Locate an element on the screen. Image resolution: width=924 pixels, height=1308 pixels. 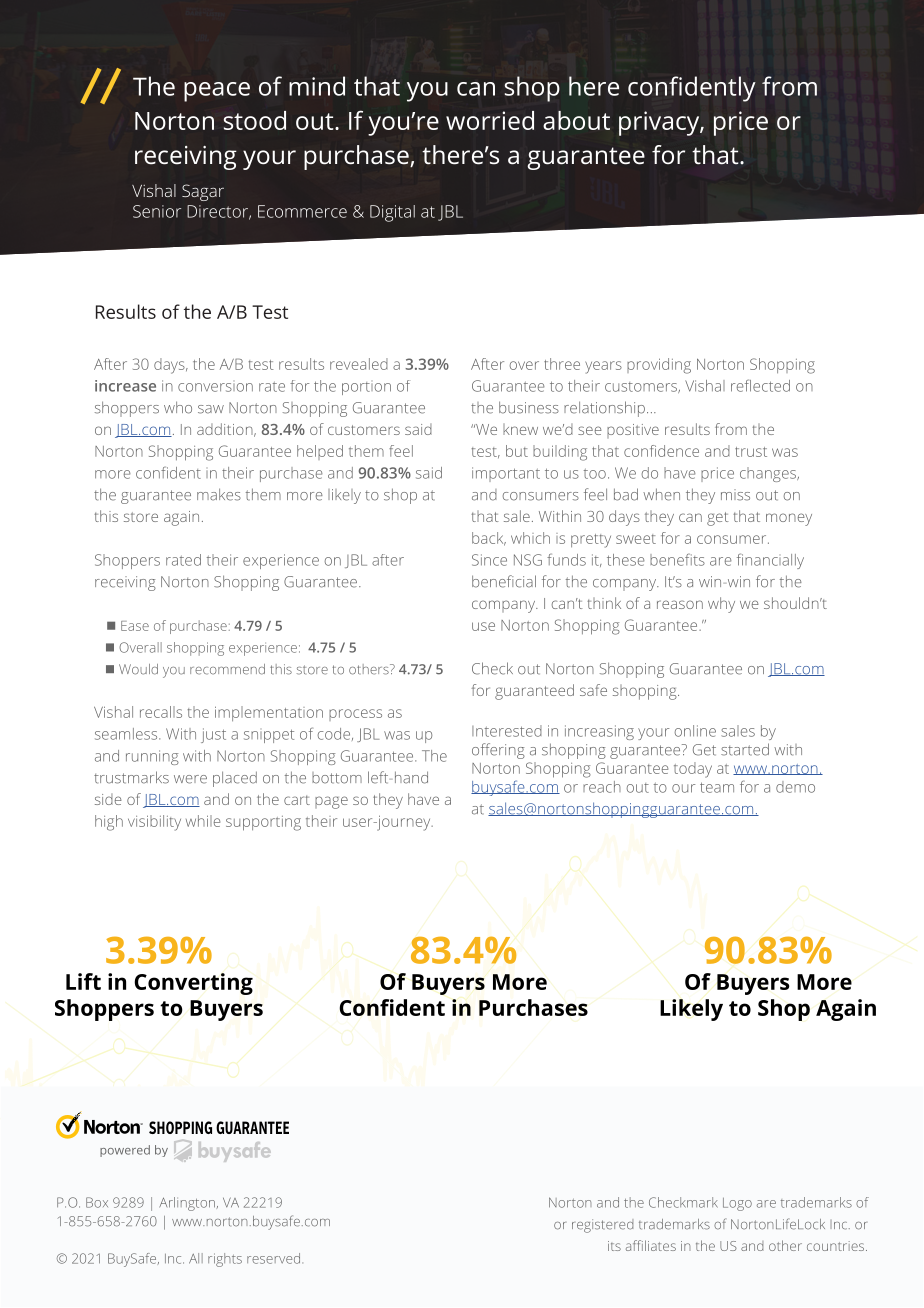
Interested is located at coordinates (507, 731).
